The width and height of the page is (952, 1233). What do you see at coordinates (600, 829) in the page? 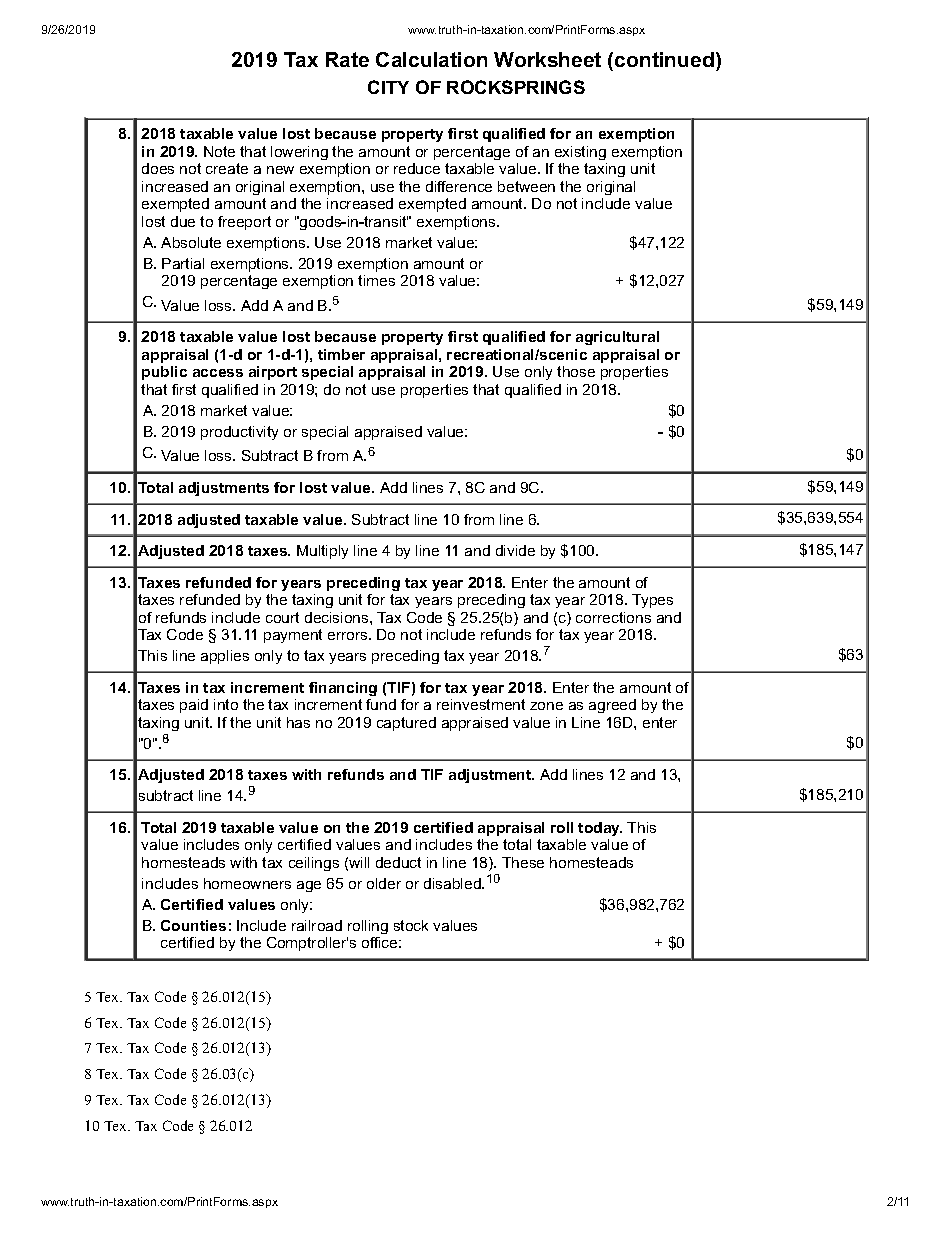
I see `today` at bounding box center [600, 829].
